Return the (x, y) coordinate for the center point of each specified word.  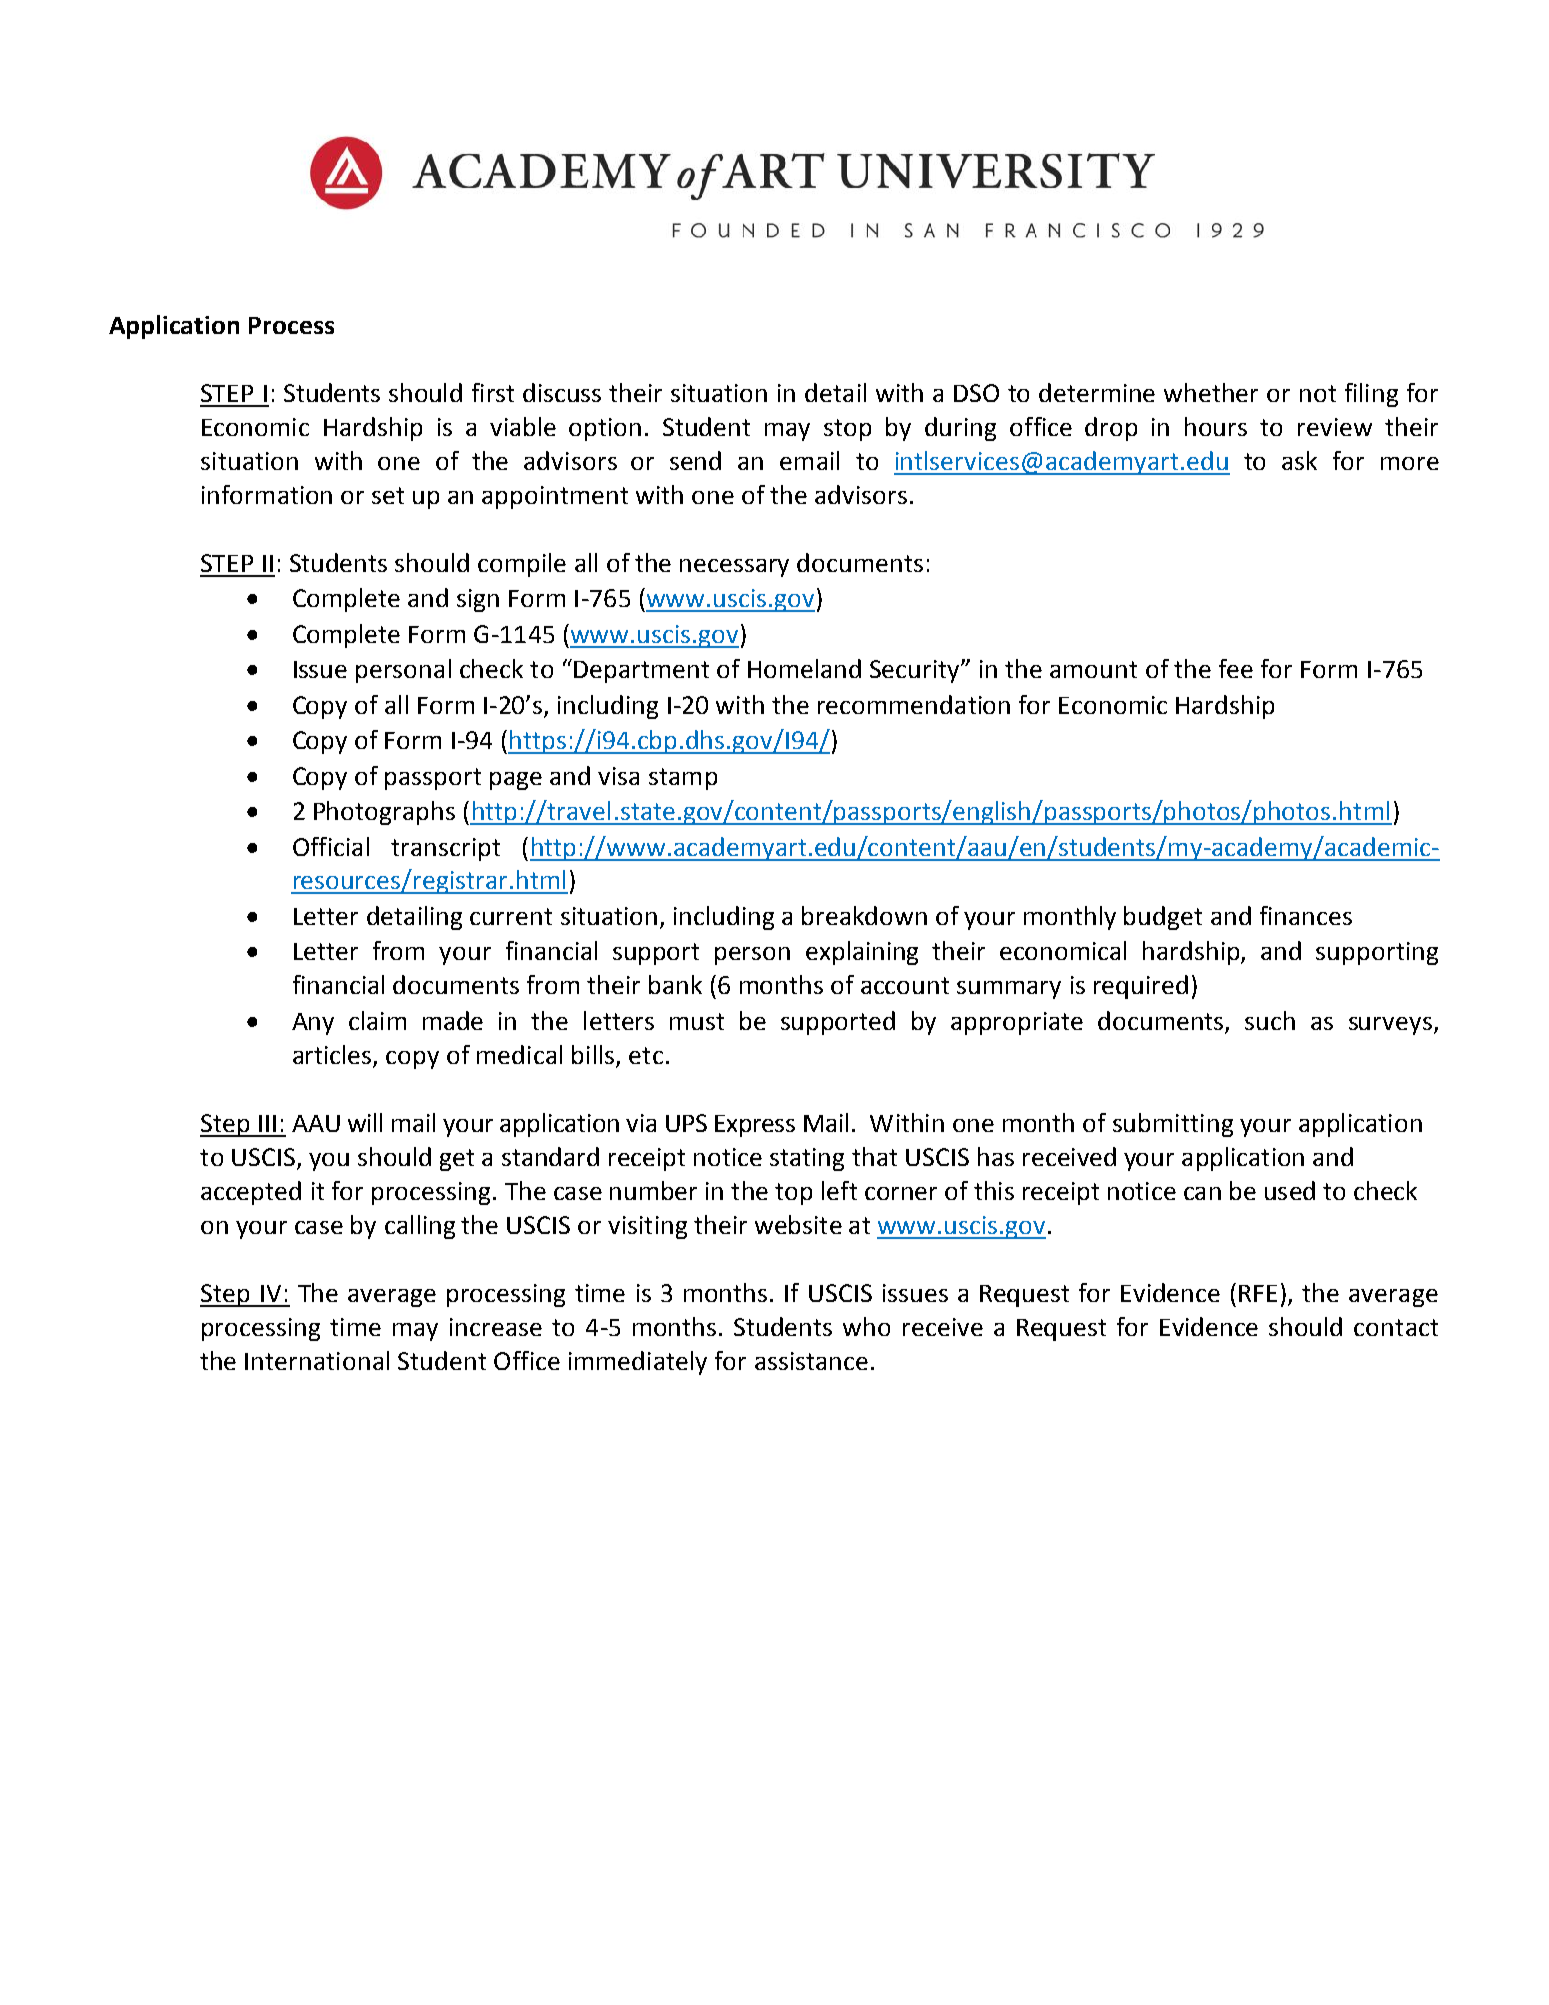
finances (1306, 915)
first (493, 392)
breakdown (864, 915)
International (317, 1360)
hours (1216, 426)
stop (847, 430)
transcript (445, 849)
